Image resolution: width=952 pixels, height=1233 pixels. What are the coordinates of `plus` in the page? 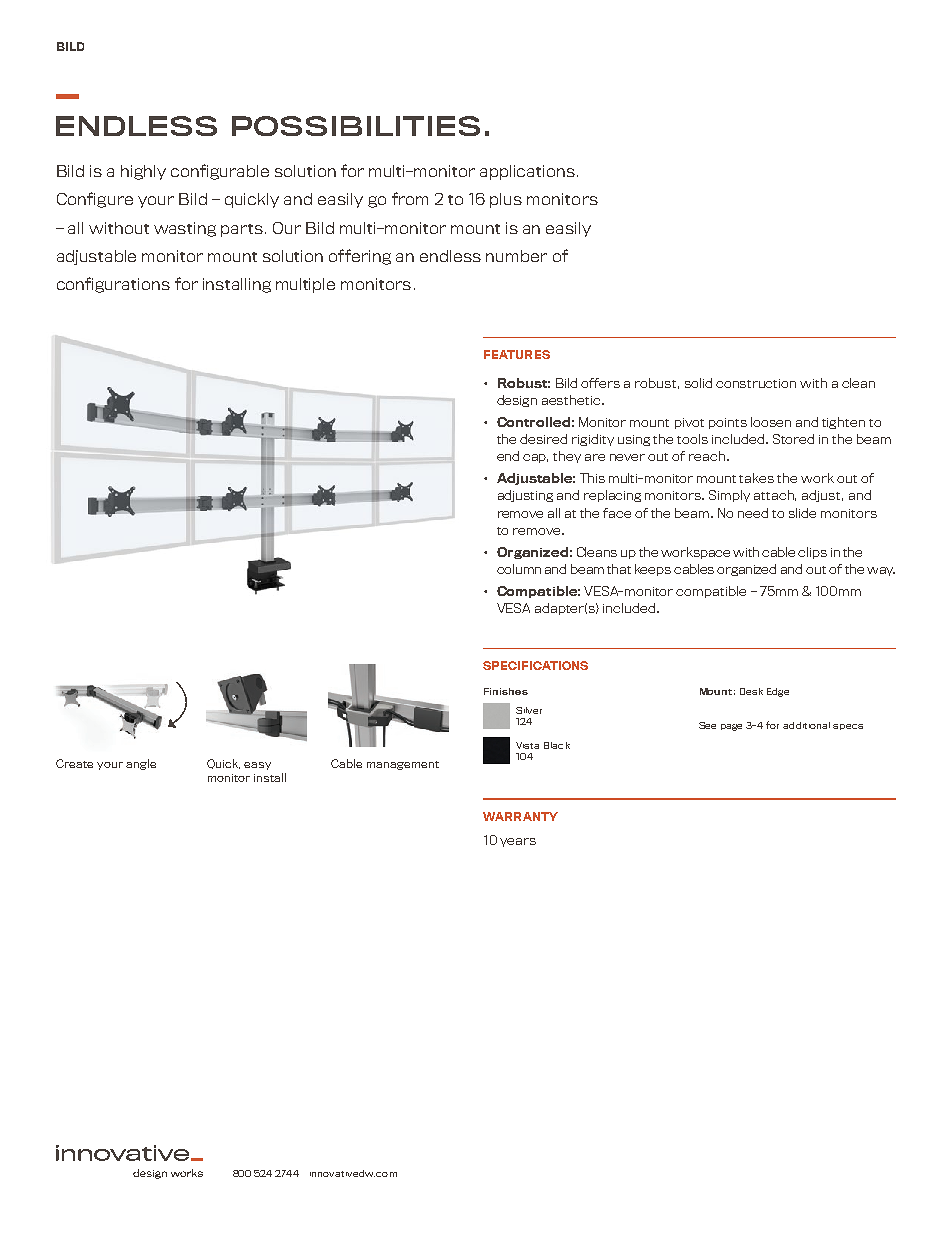 It's located at (506, 200).
